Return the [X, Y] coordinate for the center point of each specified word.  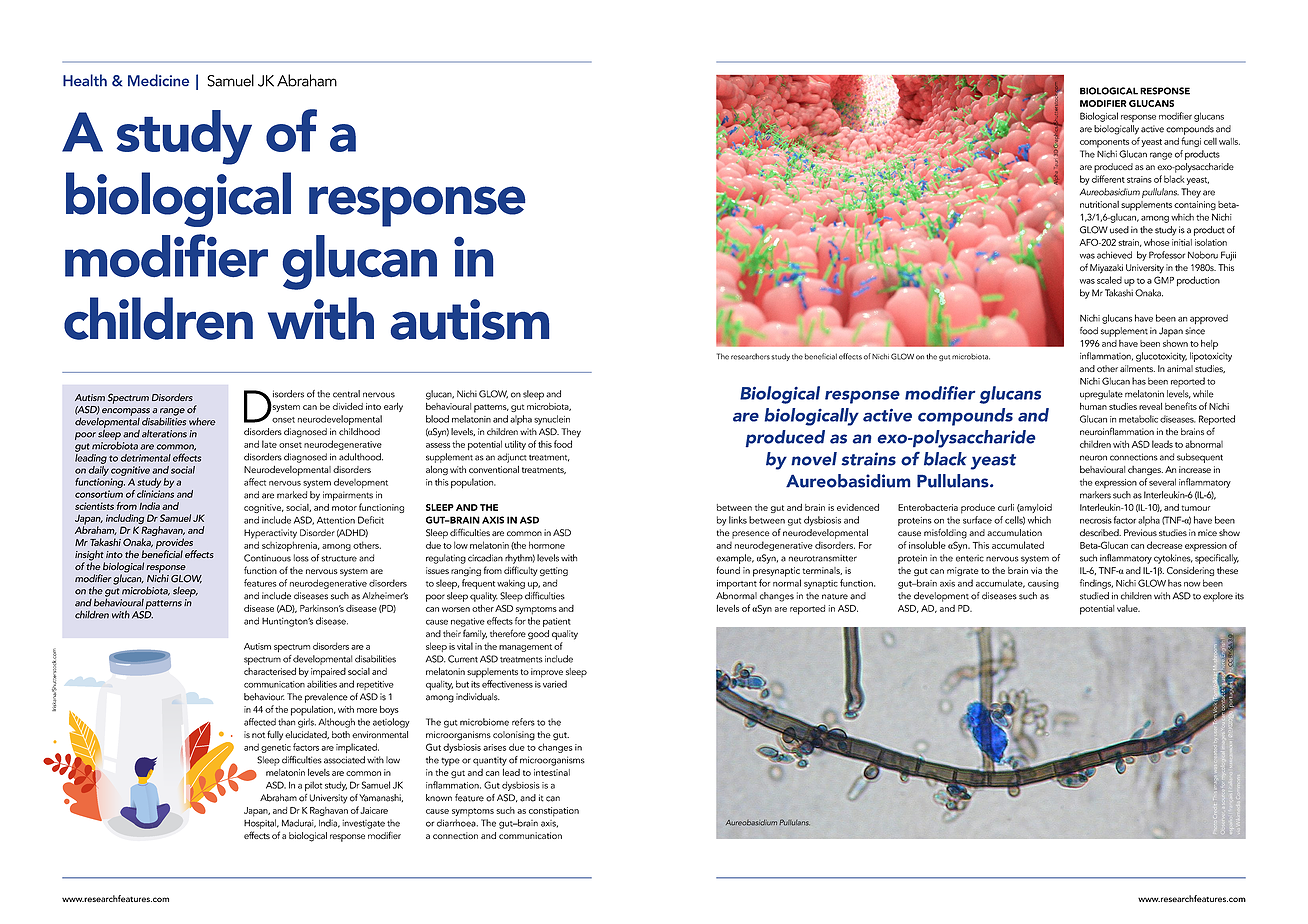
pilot [313, 786]
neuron [1093, 458]
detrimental [146, 458]
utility [515, 445]
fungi [1191, 142]
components [1104, 143]
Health [85, 80]
